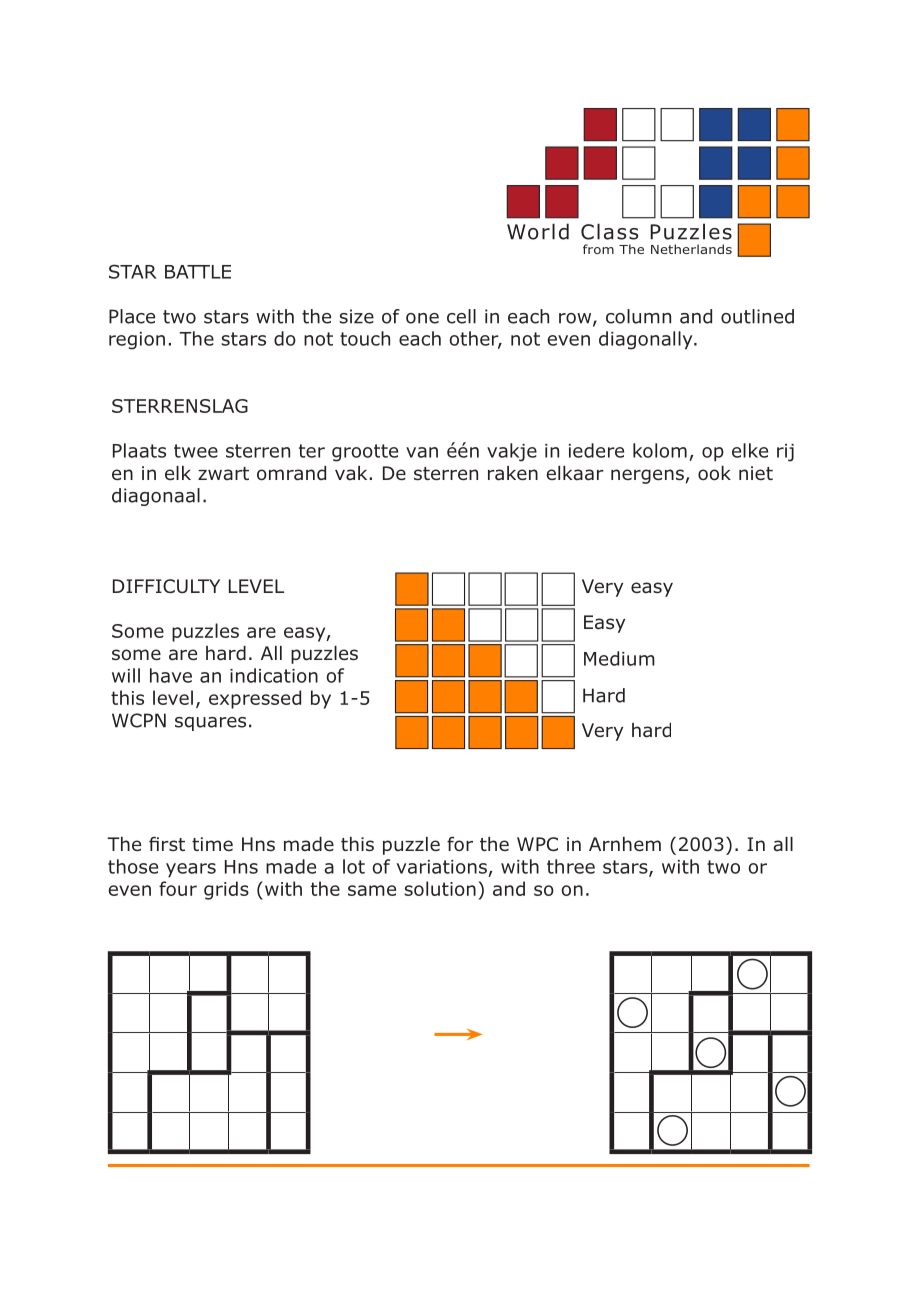 The image size is (924, 1308). What do you see at coordinates (171, 675) in the image?
I see `have` at bounding box center [171, 675].
